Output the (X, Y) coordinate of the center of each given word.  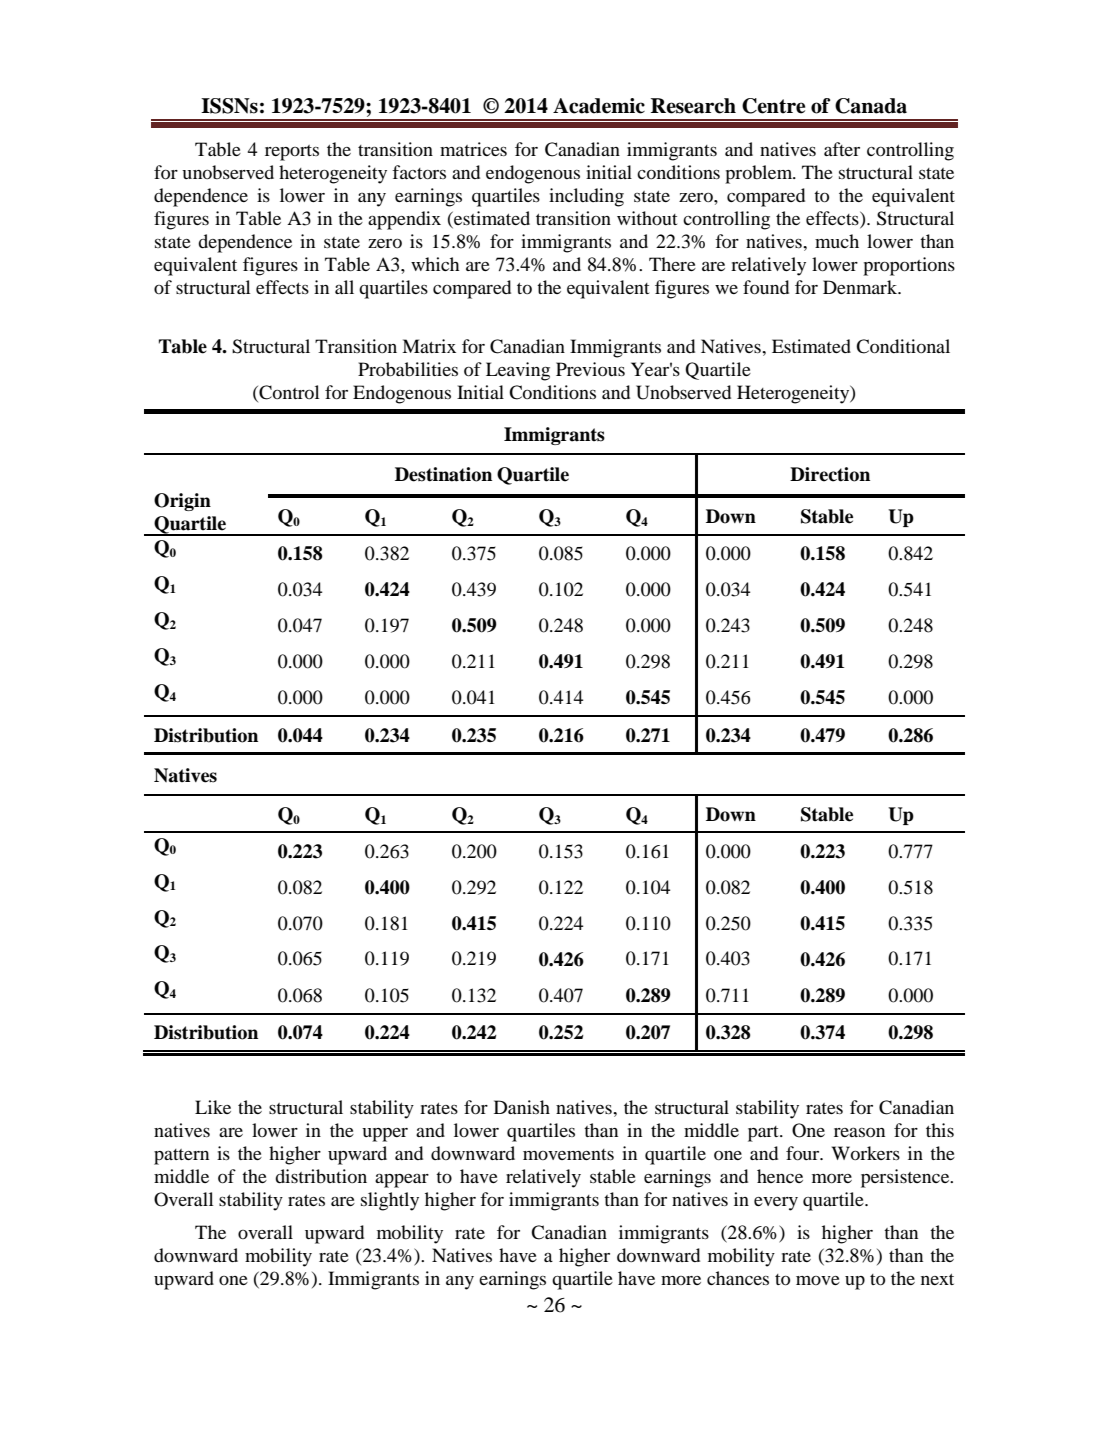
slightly (390, 1201)
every (776, 1204)
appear (402, 1180)
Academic (599, 106)
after (842, 149)
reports (292, 153)
